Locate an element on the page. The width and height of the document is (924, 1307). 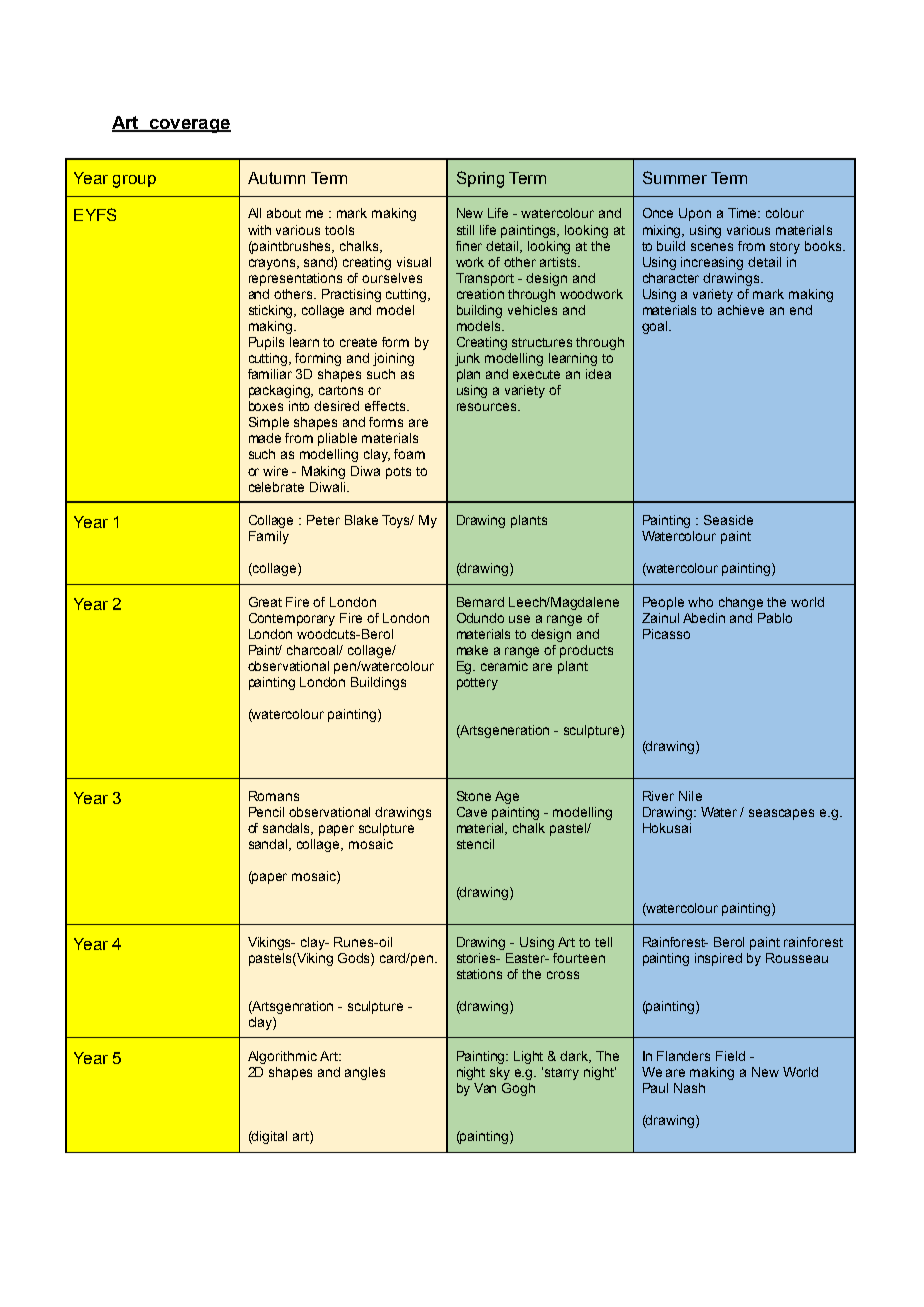
Stone is located at coordinates (474, 796).
